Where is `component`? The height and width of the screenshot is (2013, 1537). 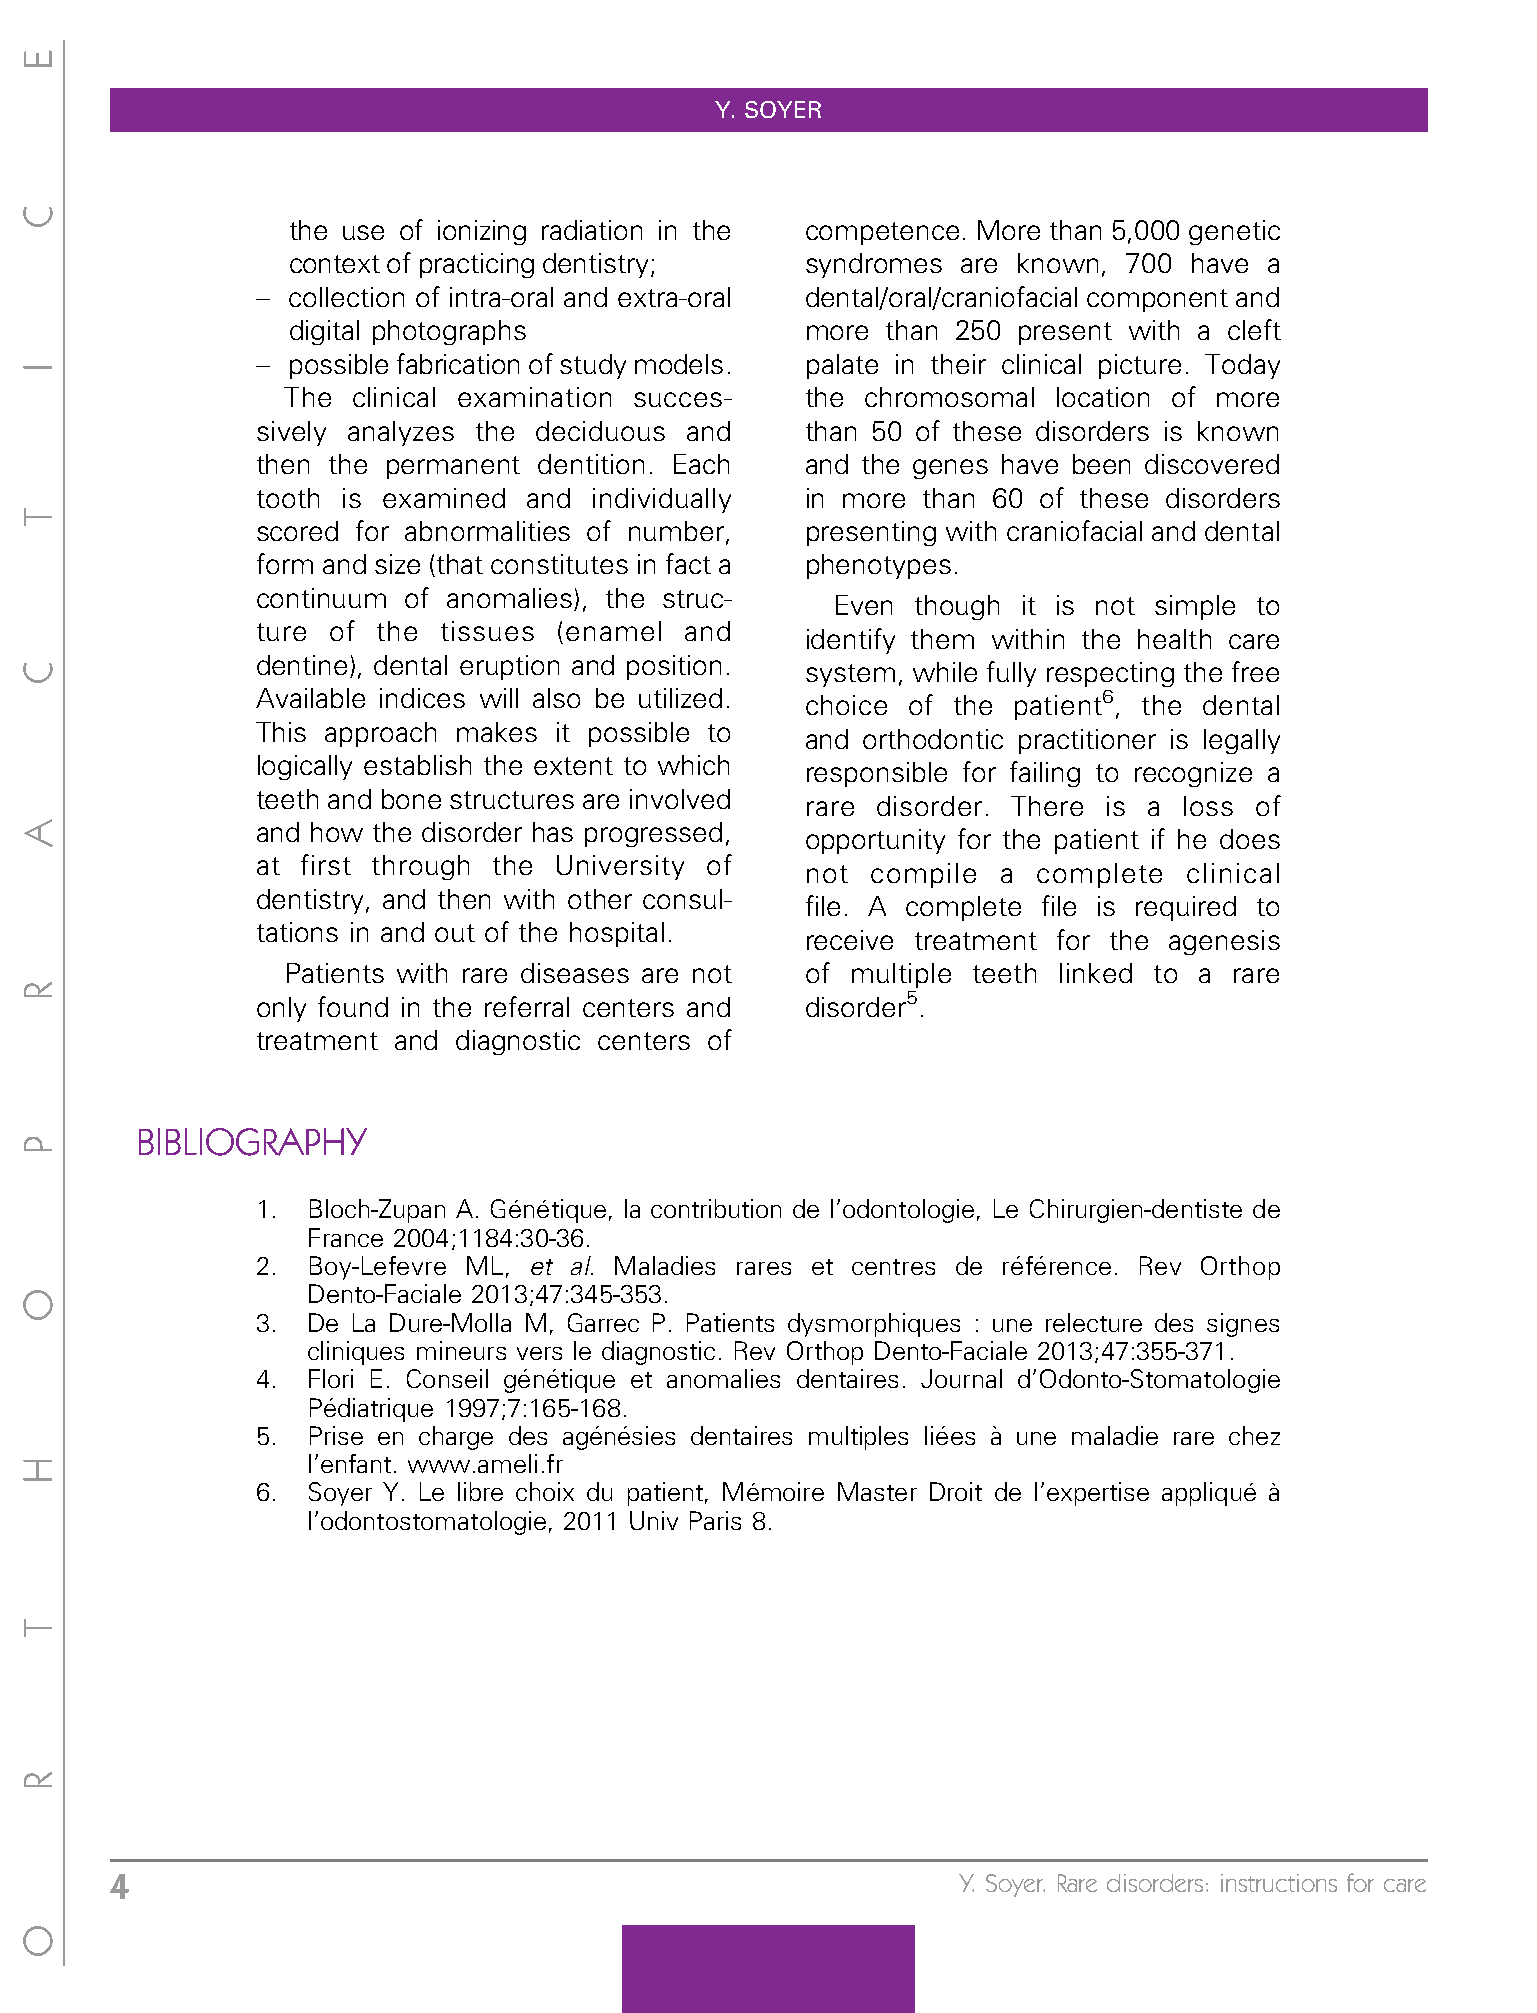 component is located at coordinates (1157, 300).
